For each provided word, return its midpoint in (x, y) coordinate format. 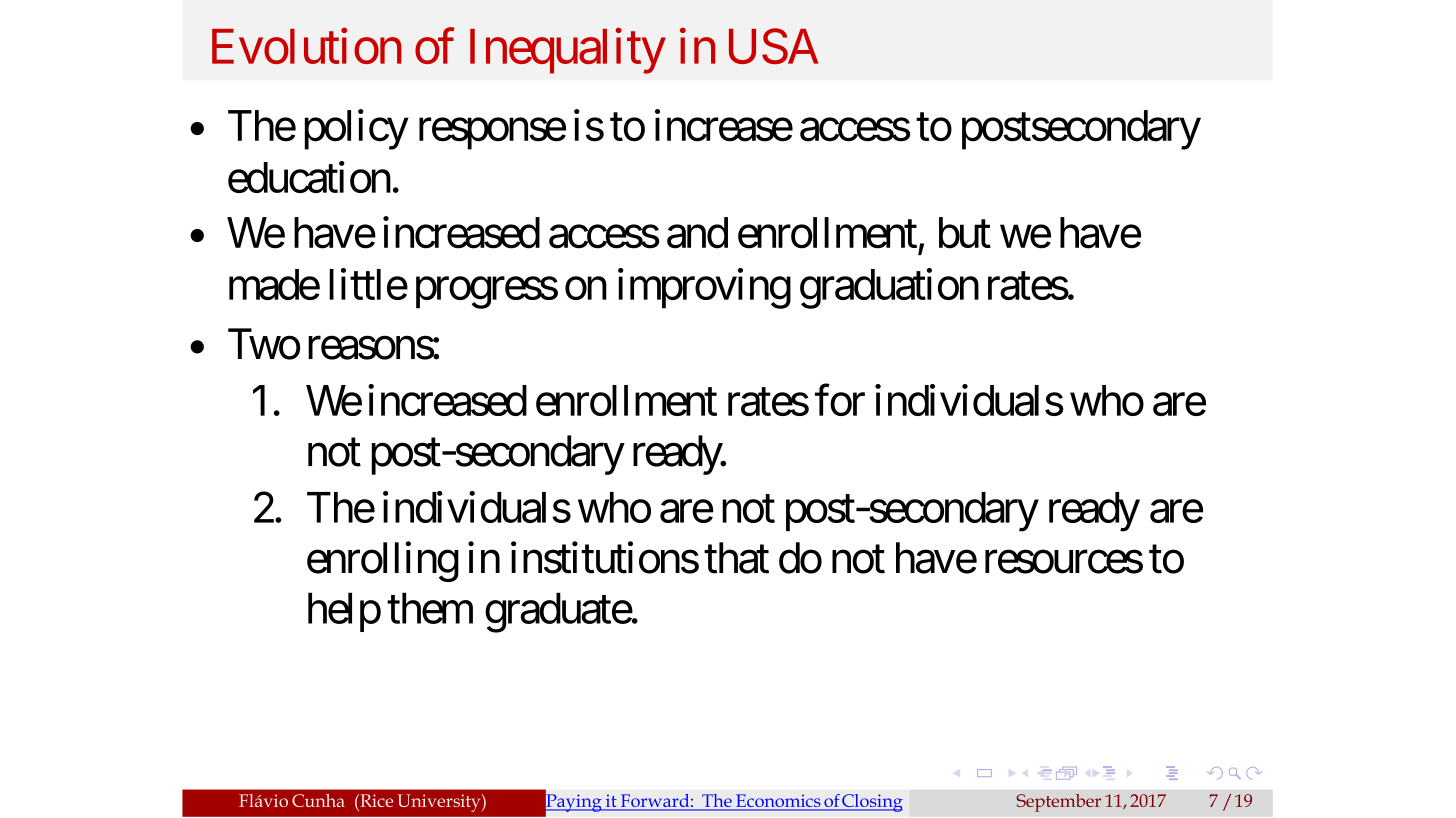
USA (773, 46)
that (736, 558)
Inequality (567, 51)
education (309, 177)
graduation (889, 288)
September (1058, 803)
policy (356, 130)
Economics (778, 802)
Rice (375, 800)
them (430, 608)
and (697, 233)
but (965, 233)
